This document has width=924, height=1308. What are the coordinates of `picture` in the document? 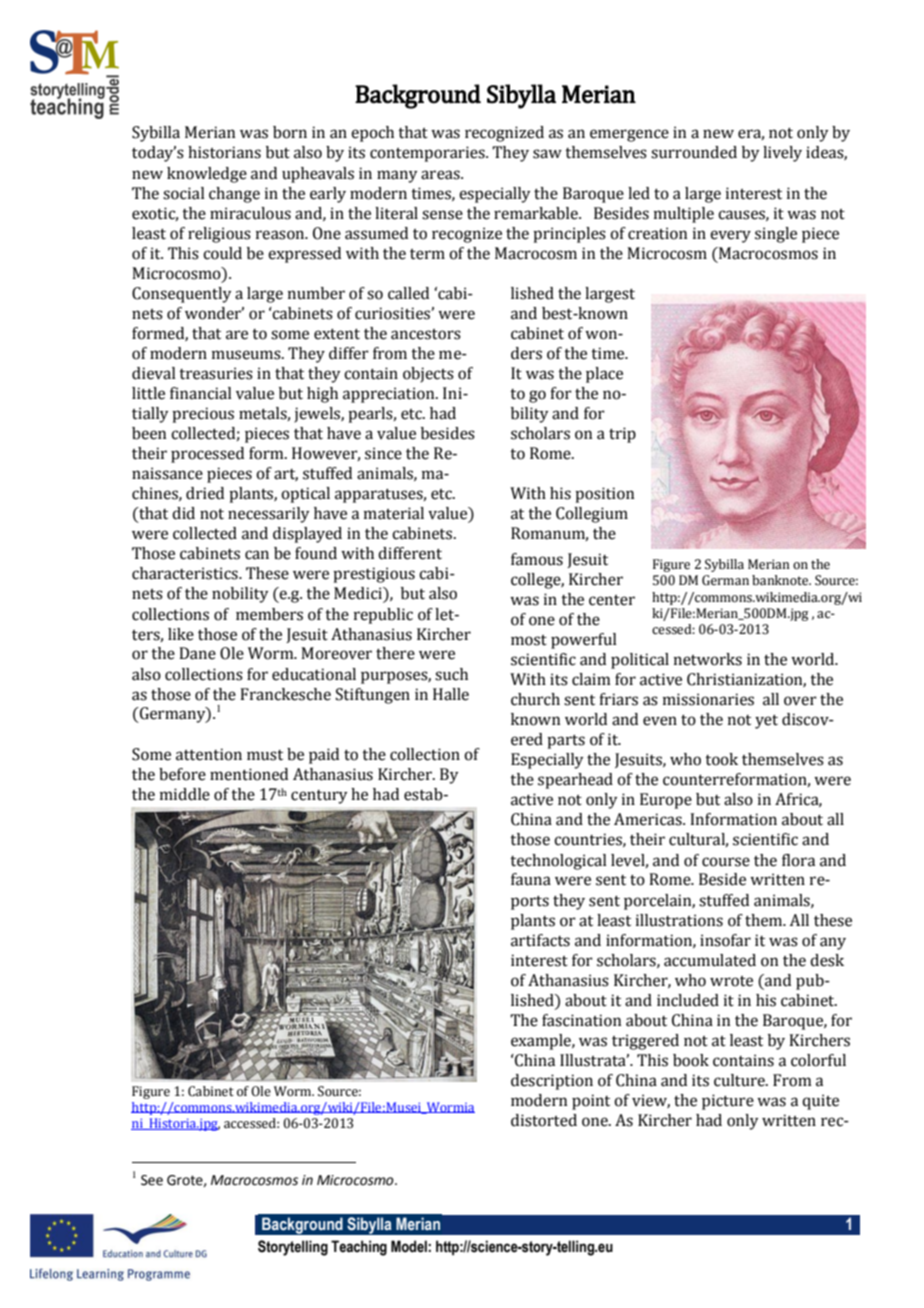 It's located at (728, 1102).
